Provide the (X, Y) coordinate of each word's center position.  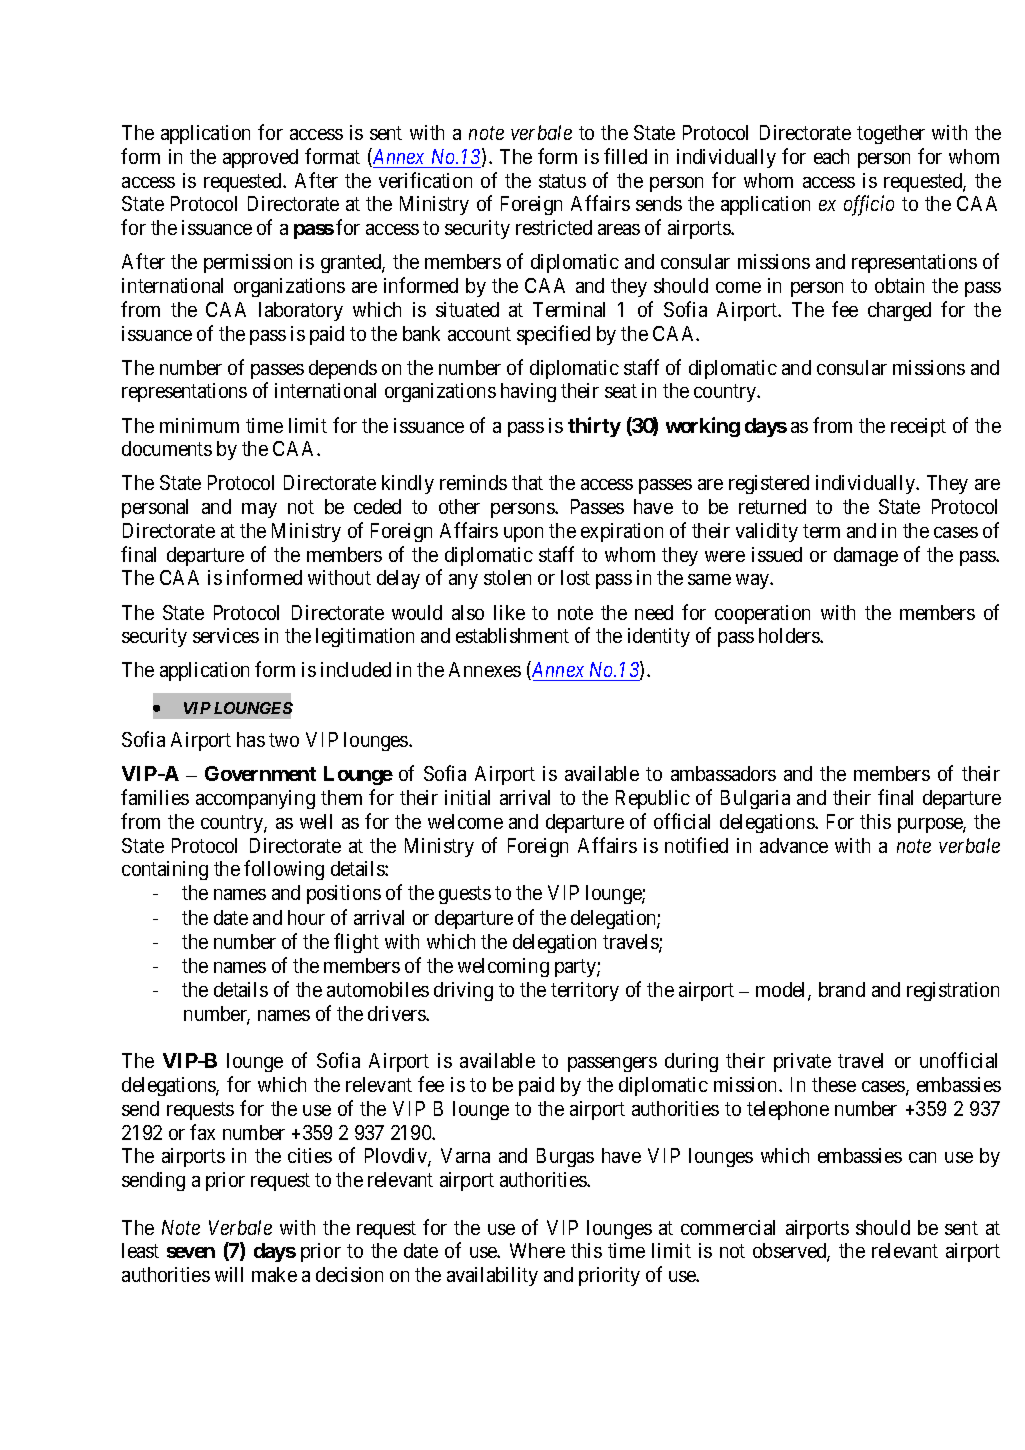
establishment (512, 635)
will (229, 1274)
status (562, 181)
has (251, 739)
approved (260, 158)
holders (790, 635)
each (831, 156)
